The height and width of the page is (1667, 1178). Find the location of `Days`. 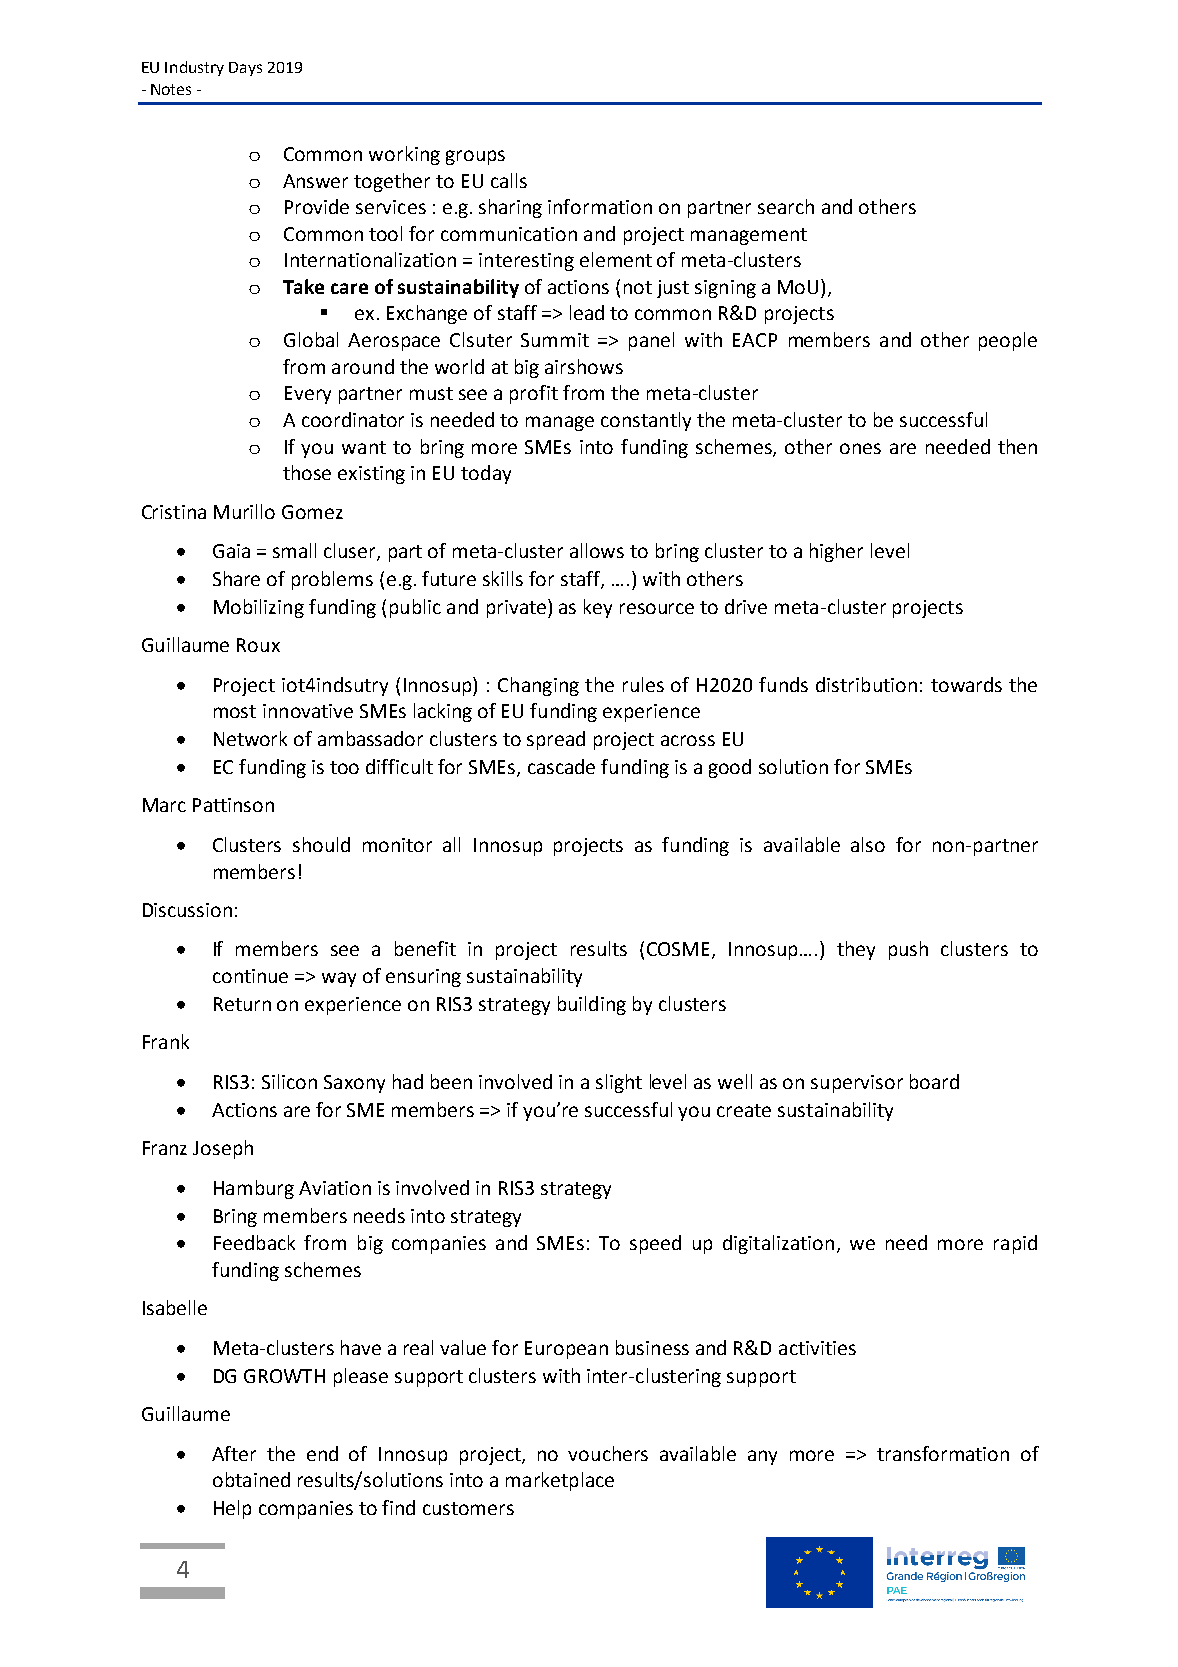

Days is located at coordinates (245, 69).
